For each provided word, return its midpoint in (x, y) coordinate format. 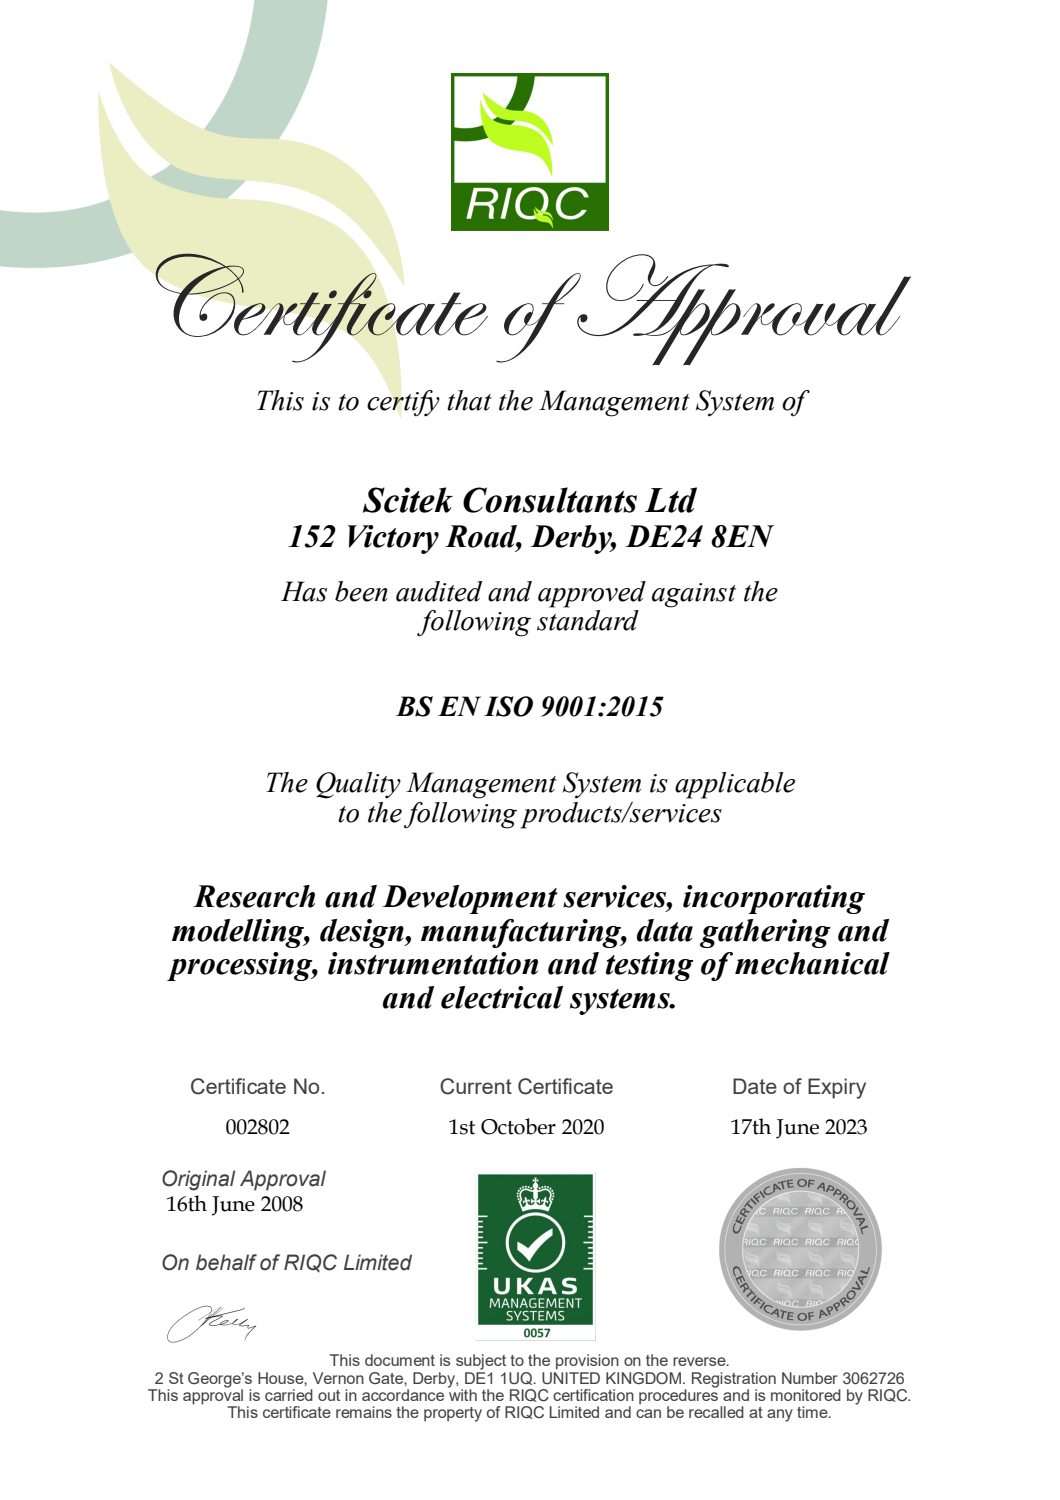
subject (481, 1362)
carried (289, 1395)
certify (403, 403)
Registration (734, 1381)
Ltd (671, 500)
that (469, 400)
